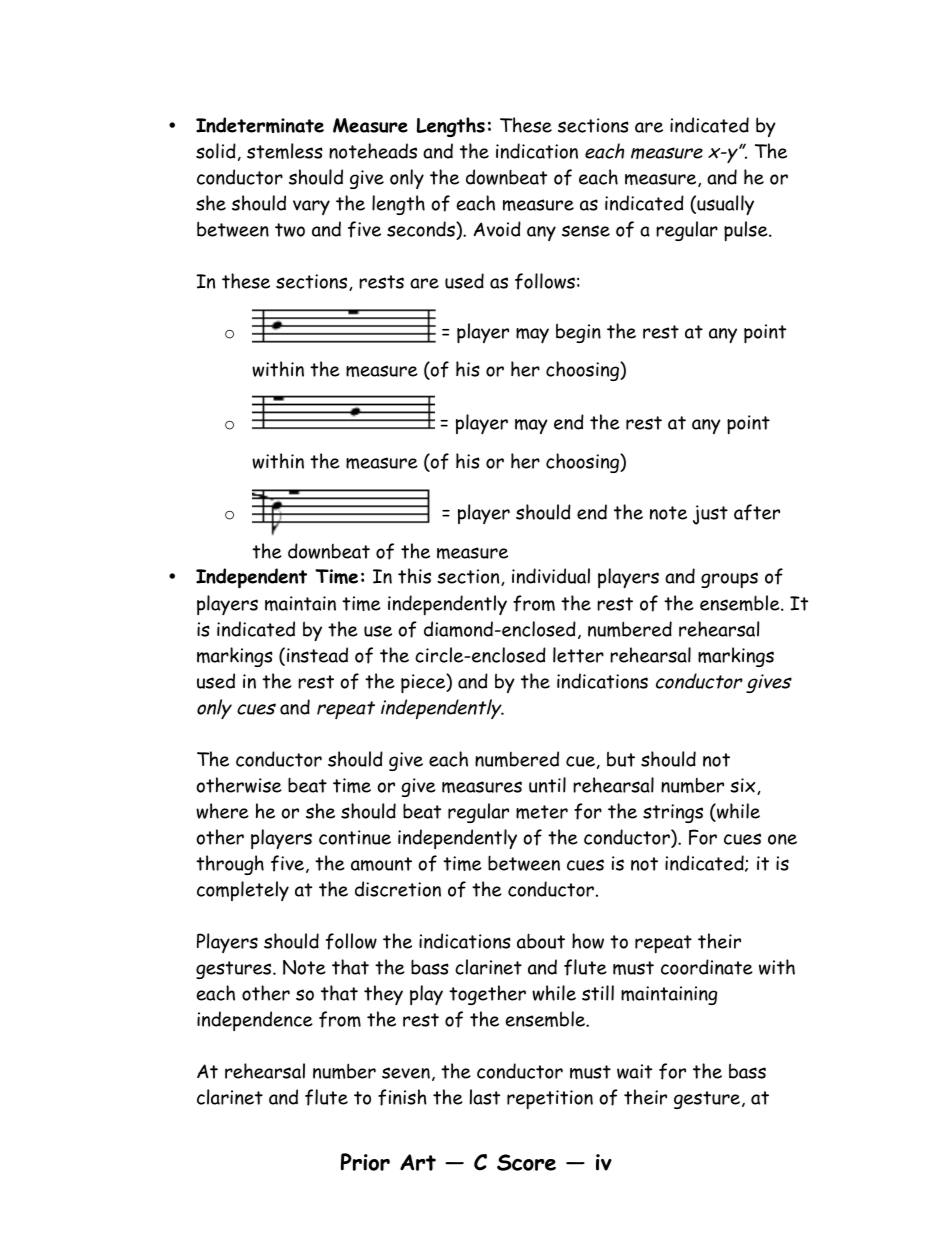  I want to click on instead, so click(317, 655).
